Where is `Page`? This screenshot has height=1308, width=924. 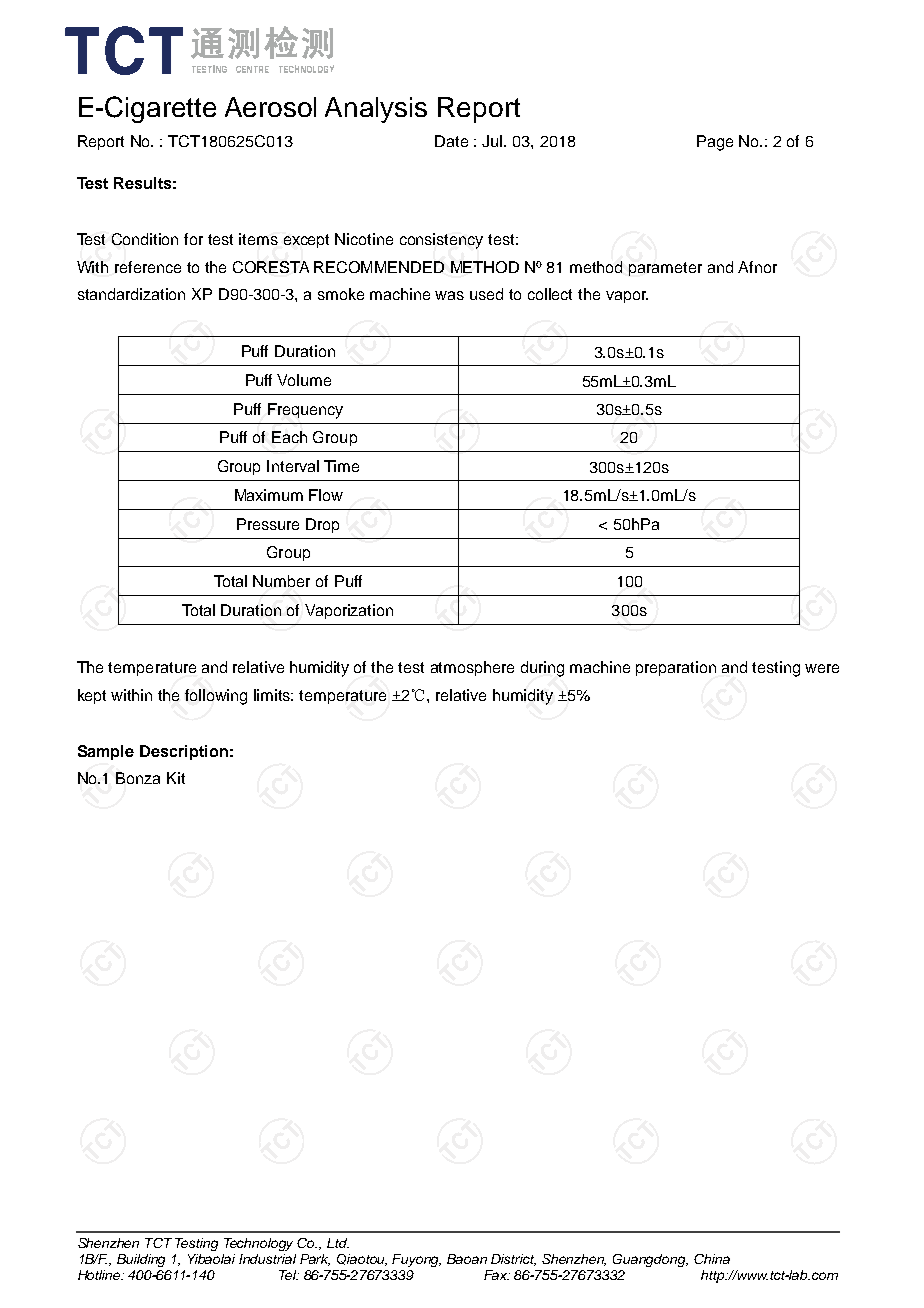 Page is located at coordinates (715, 143).
